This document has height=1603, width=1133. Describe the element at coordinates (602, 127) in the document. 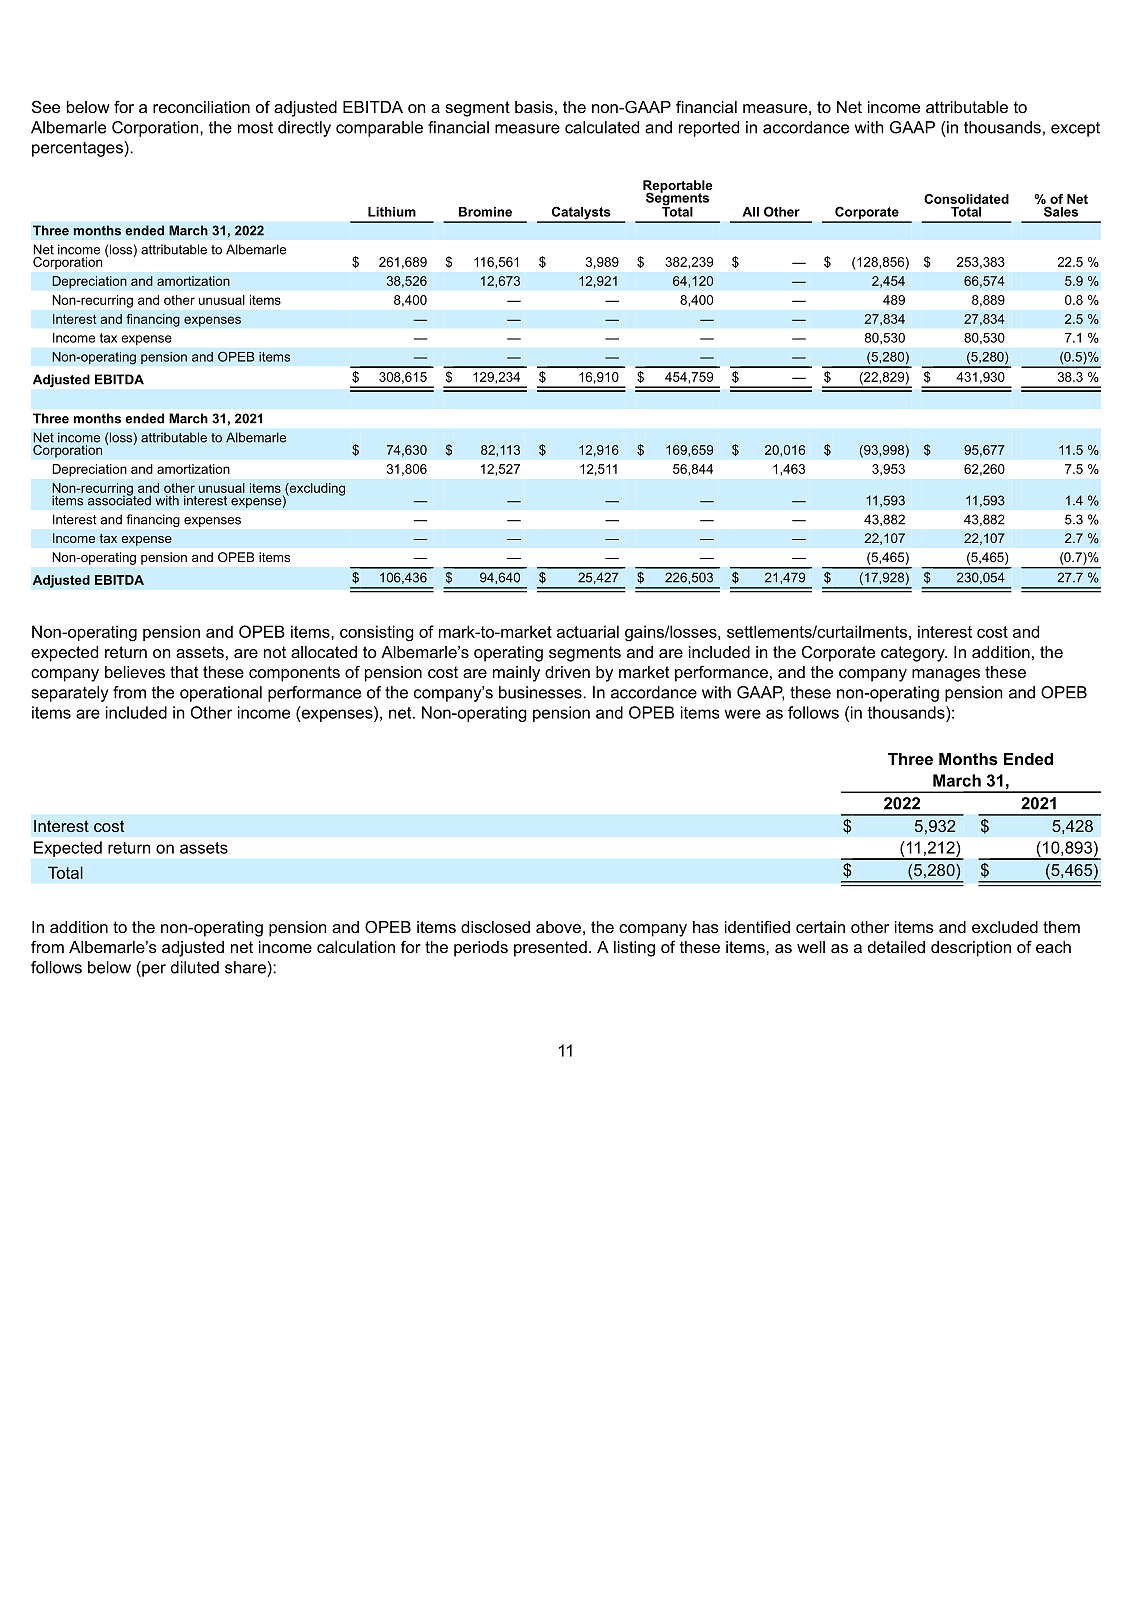

I see `calculated` at that location.
